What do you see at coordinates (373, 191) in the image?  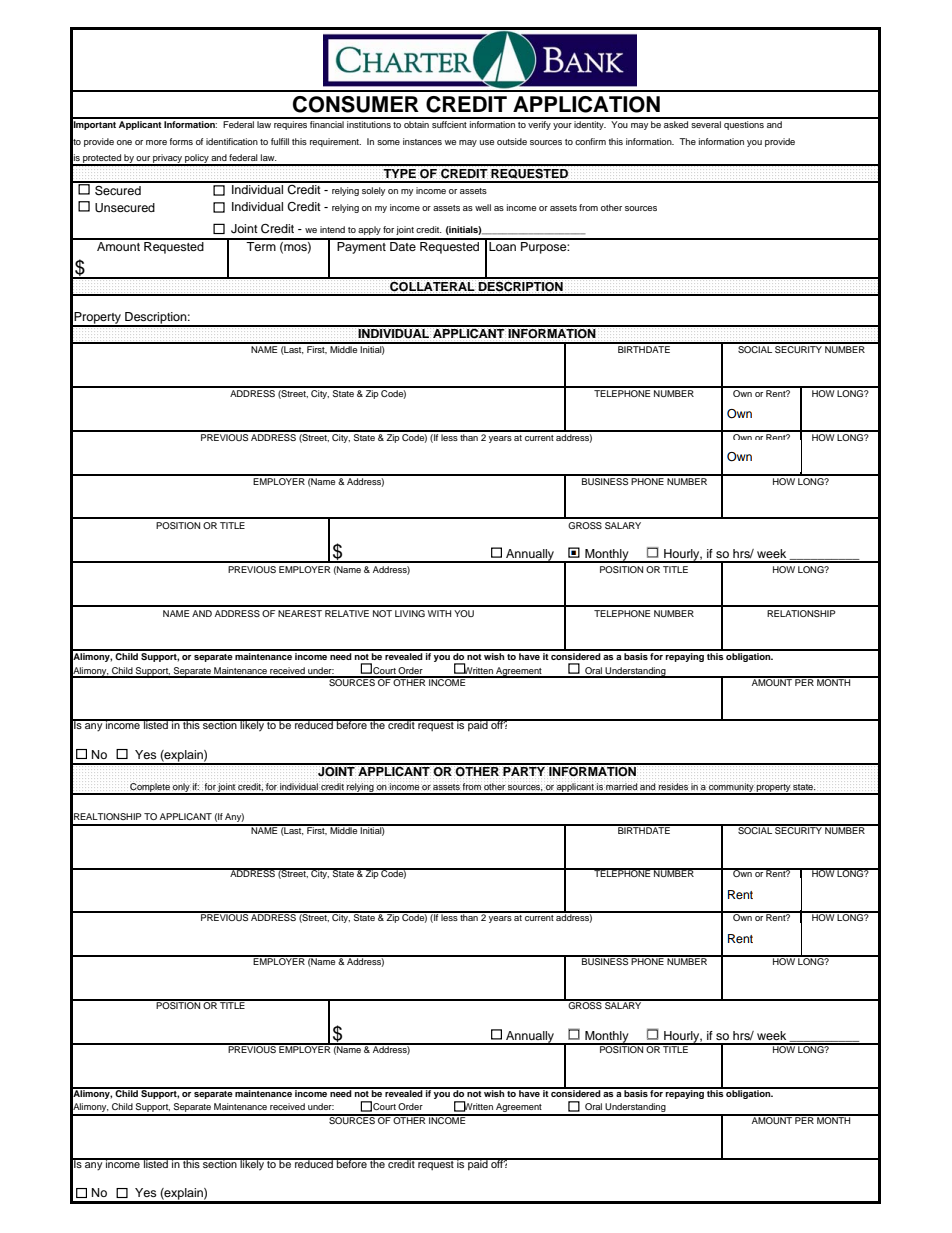 I see `solely` at bounding box center [373, 191].
